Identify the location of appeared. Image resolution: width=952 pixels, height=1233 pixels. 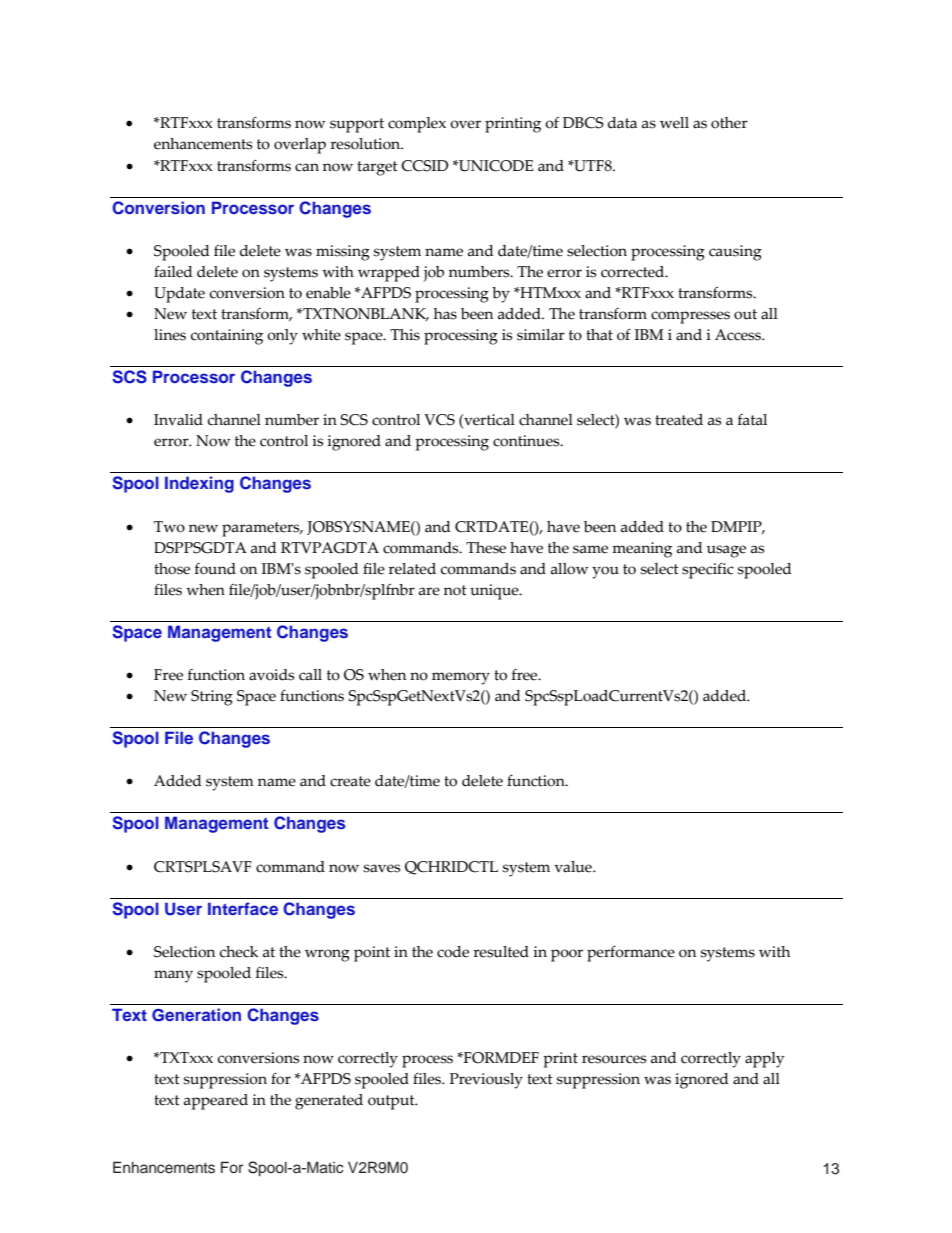
(216, 1102).
